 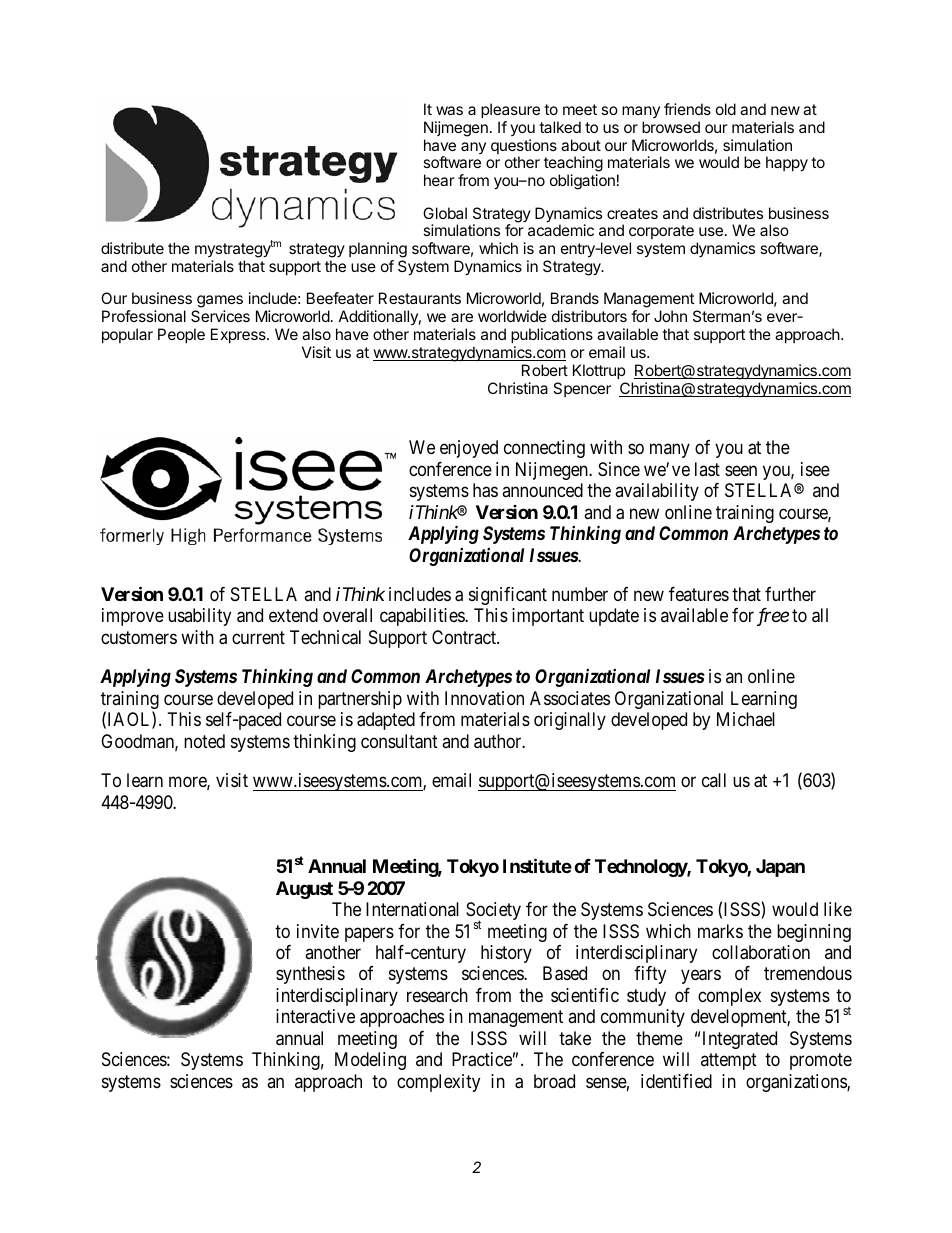 What do you see at coordinates (773, 617) in the screenshot?
I see `free` at bounding box center [773, 617].
